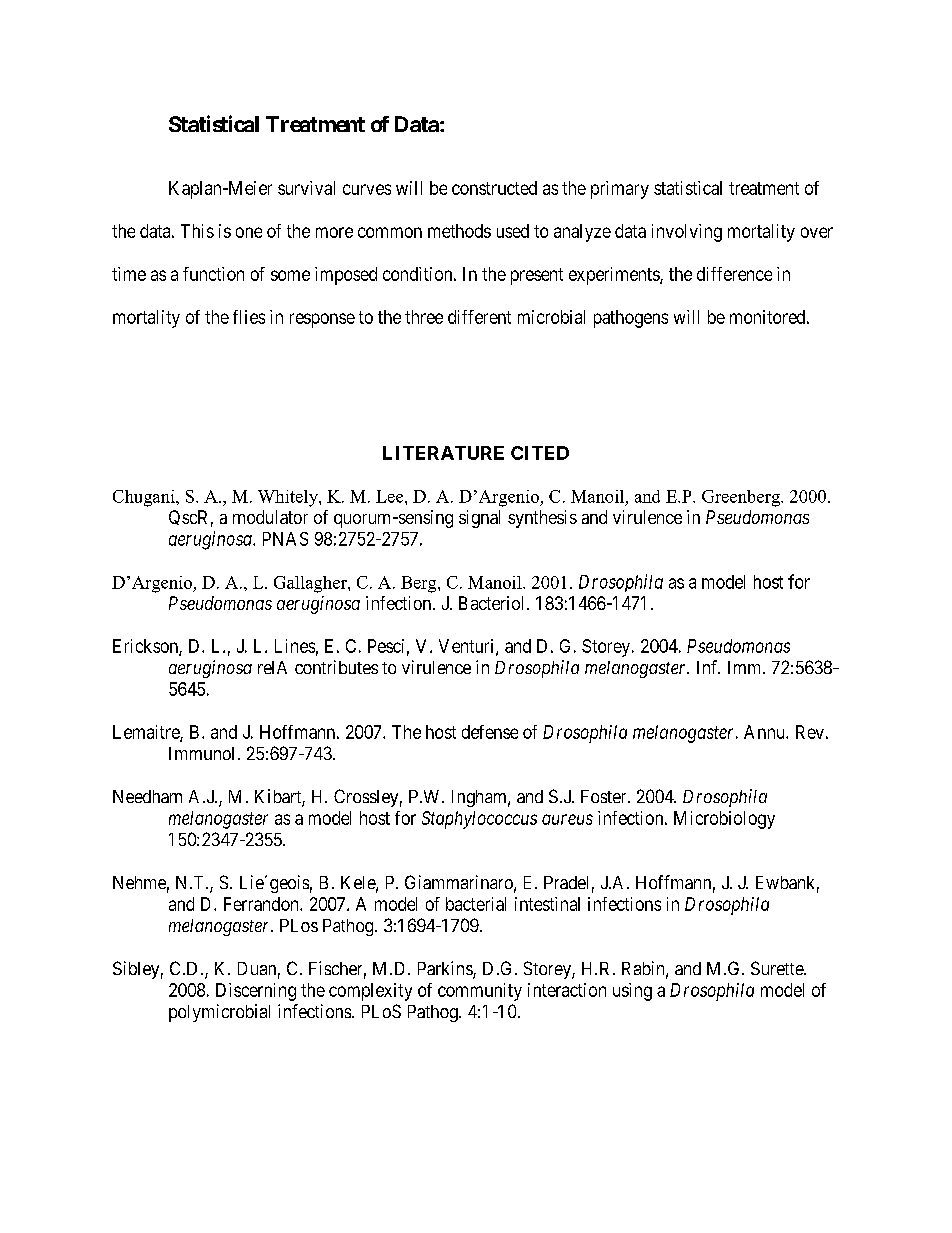 This document has height=1233, width=952. What do you see at coordinates (480, 992) in the document?
I see `community` at bounding box center [480, 992].
